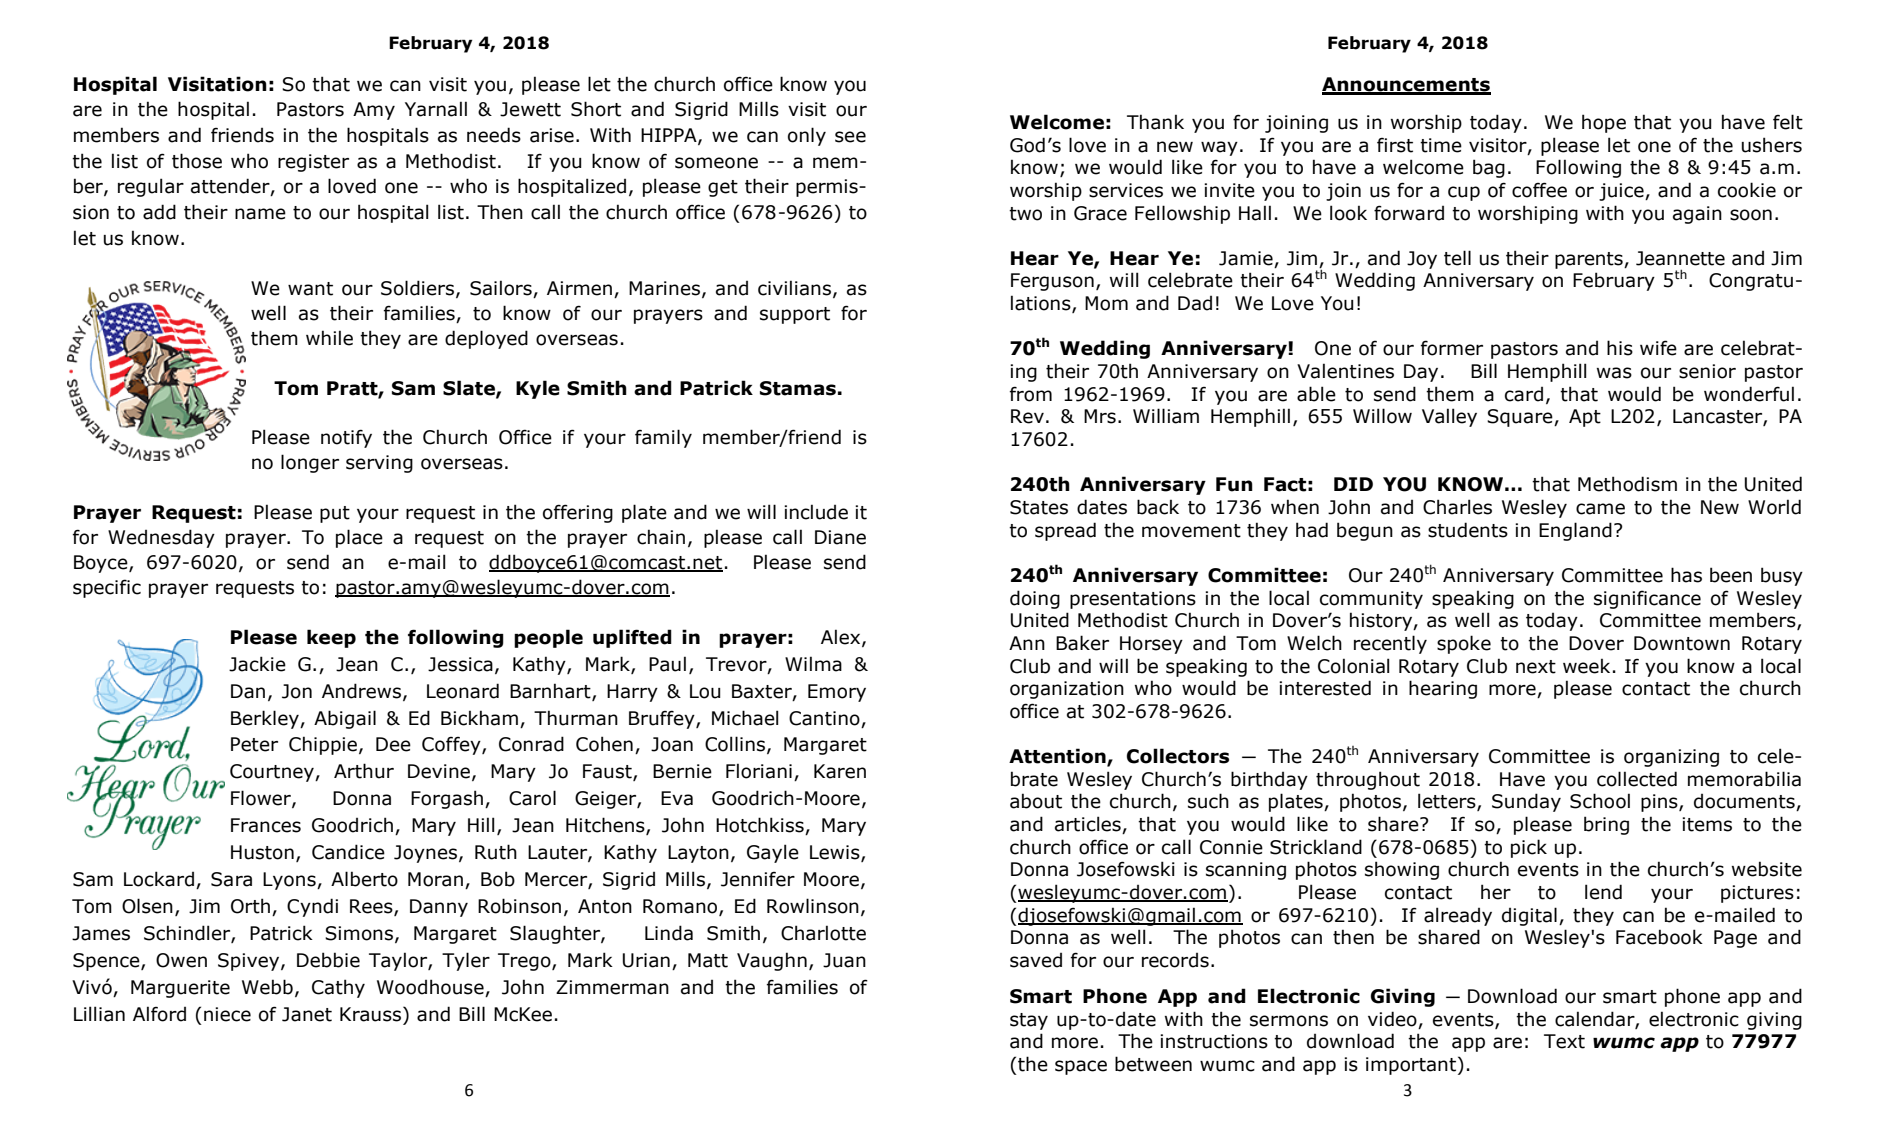 The height and width of the image is (1140, 1877). What do you see at coordinates (346, 438) in the image?
I see `notify` at bounding box center [346, 438].
